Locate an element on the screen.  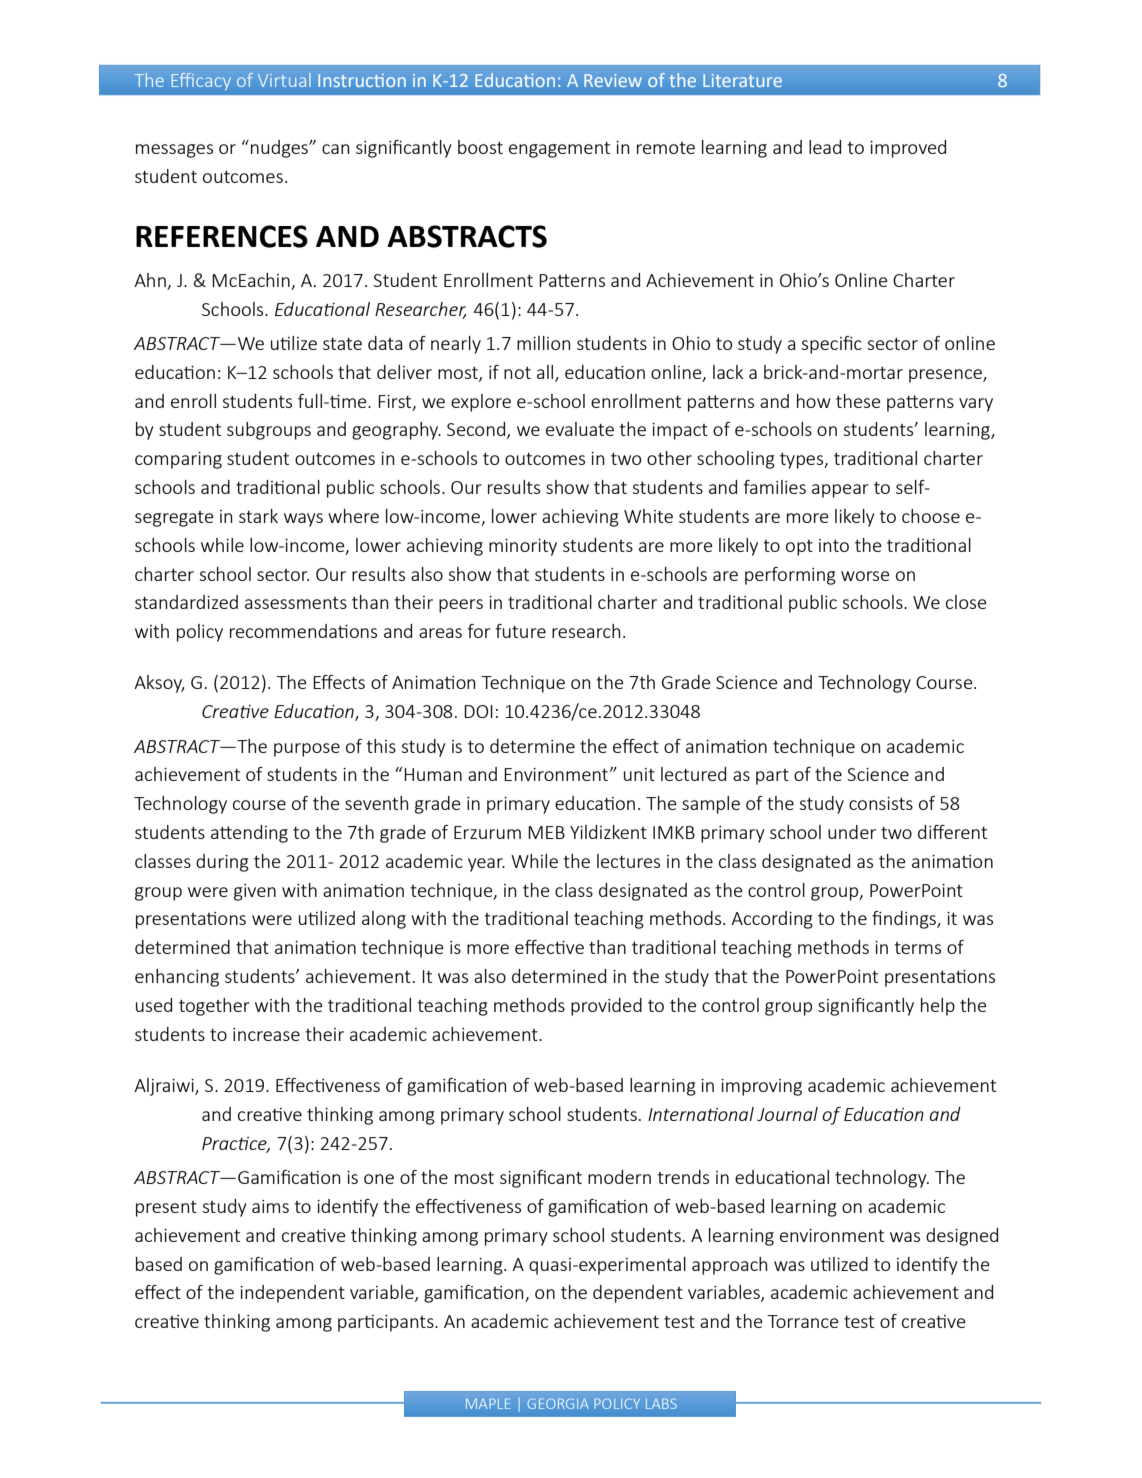
consists is located at coordinates (881, 803).
